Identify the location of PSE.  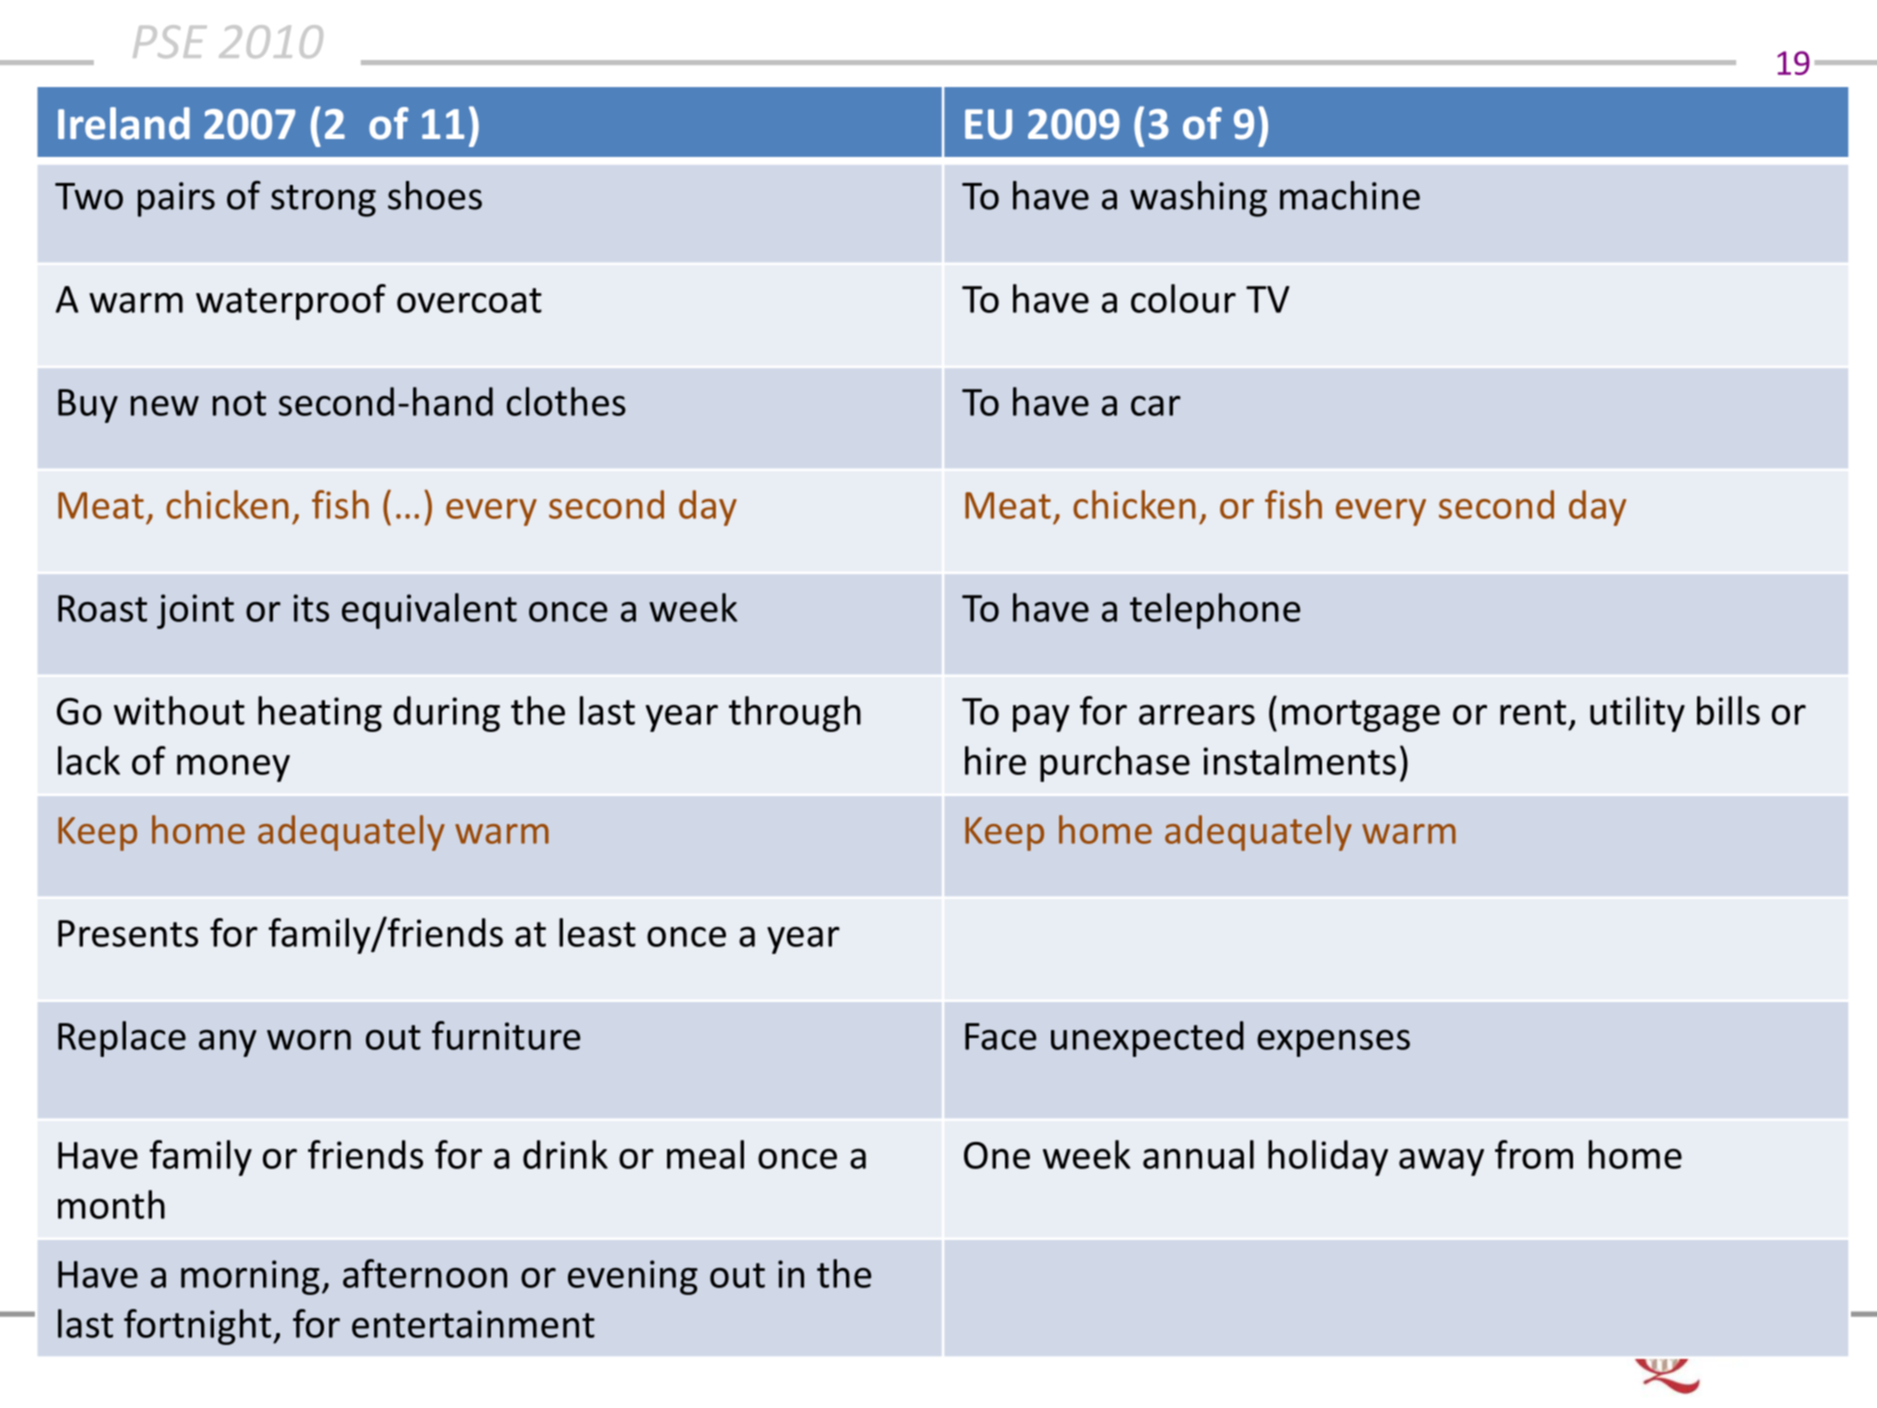
(170, 41).
